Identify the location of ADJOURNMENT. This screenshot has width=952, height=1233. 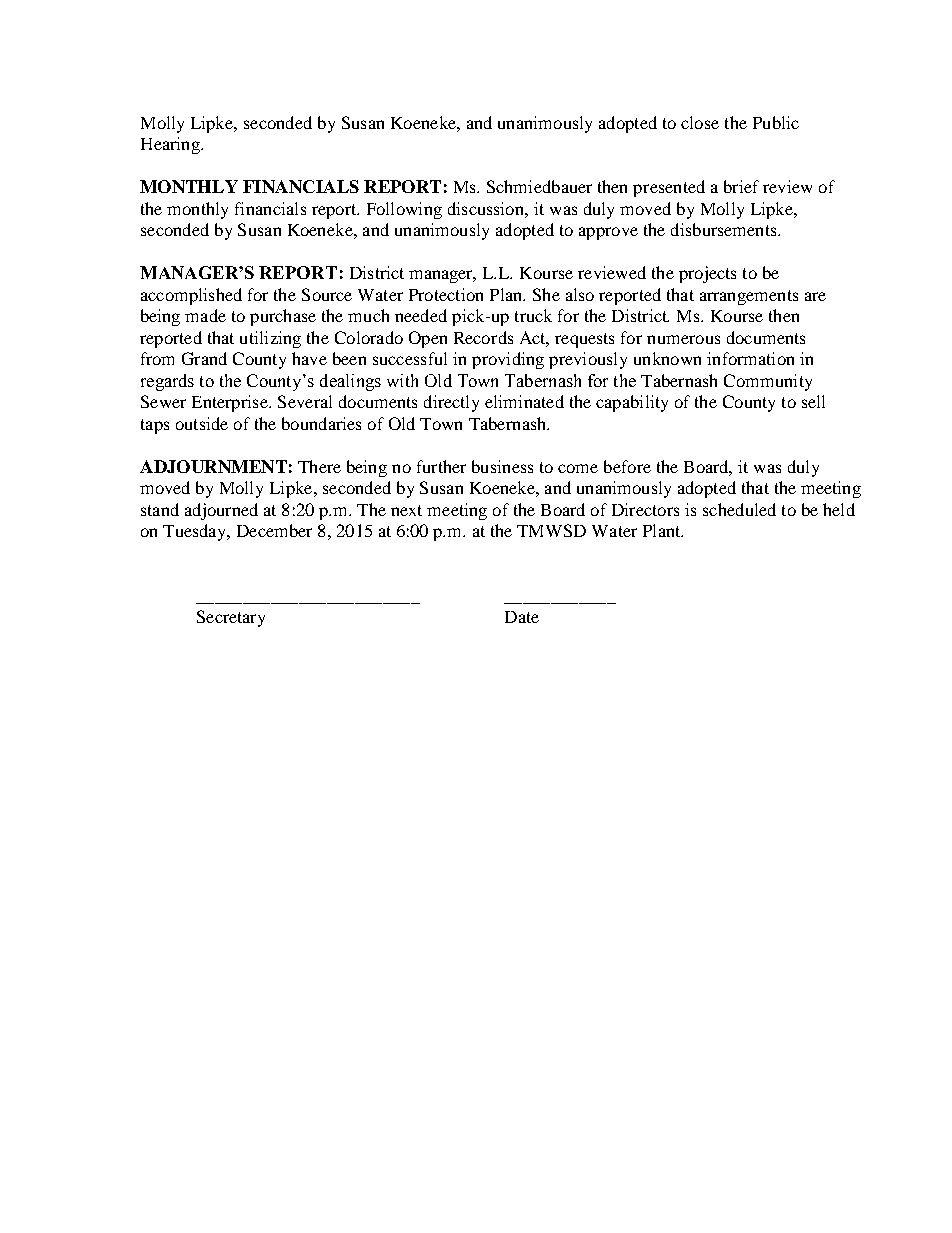
(213, 466).
